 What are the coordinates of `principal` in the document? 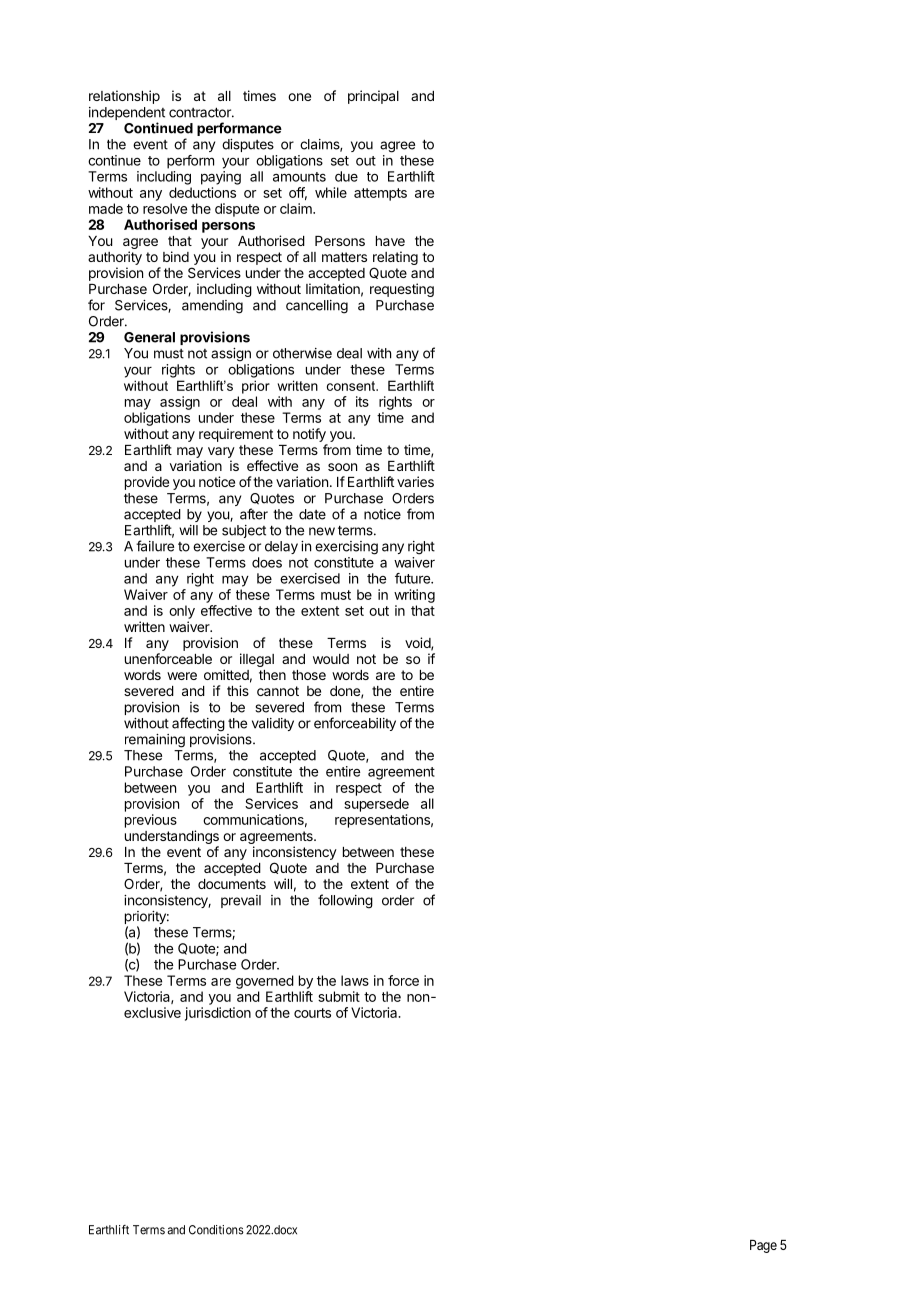 It's located at (373, 97).
